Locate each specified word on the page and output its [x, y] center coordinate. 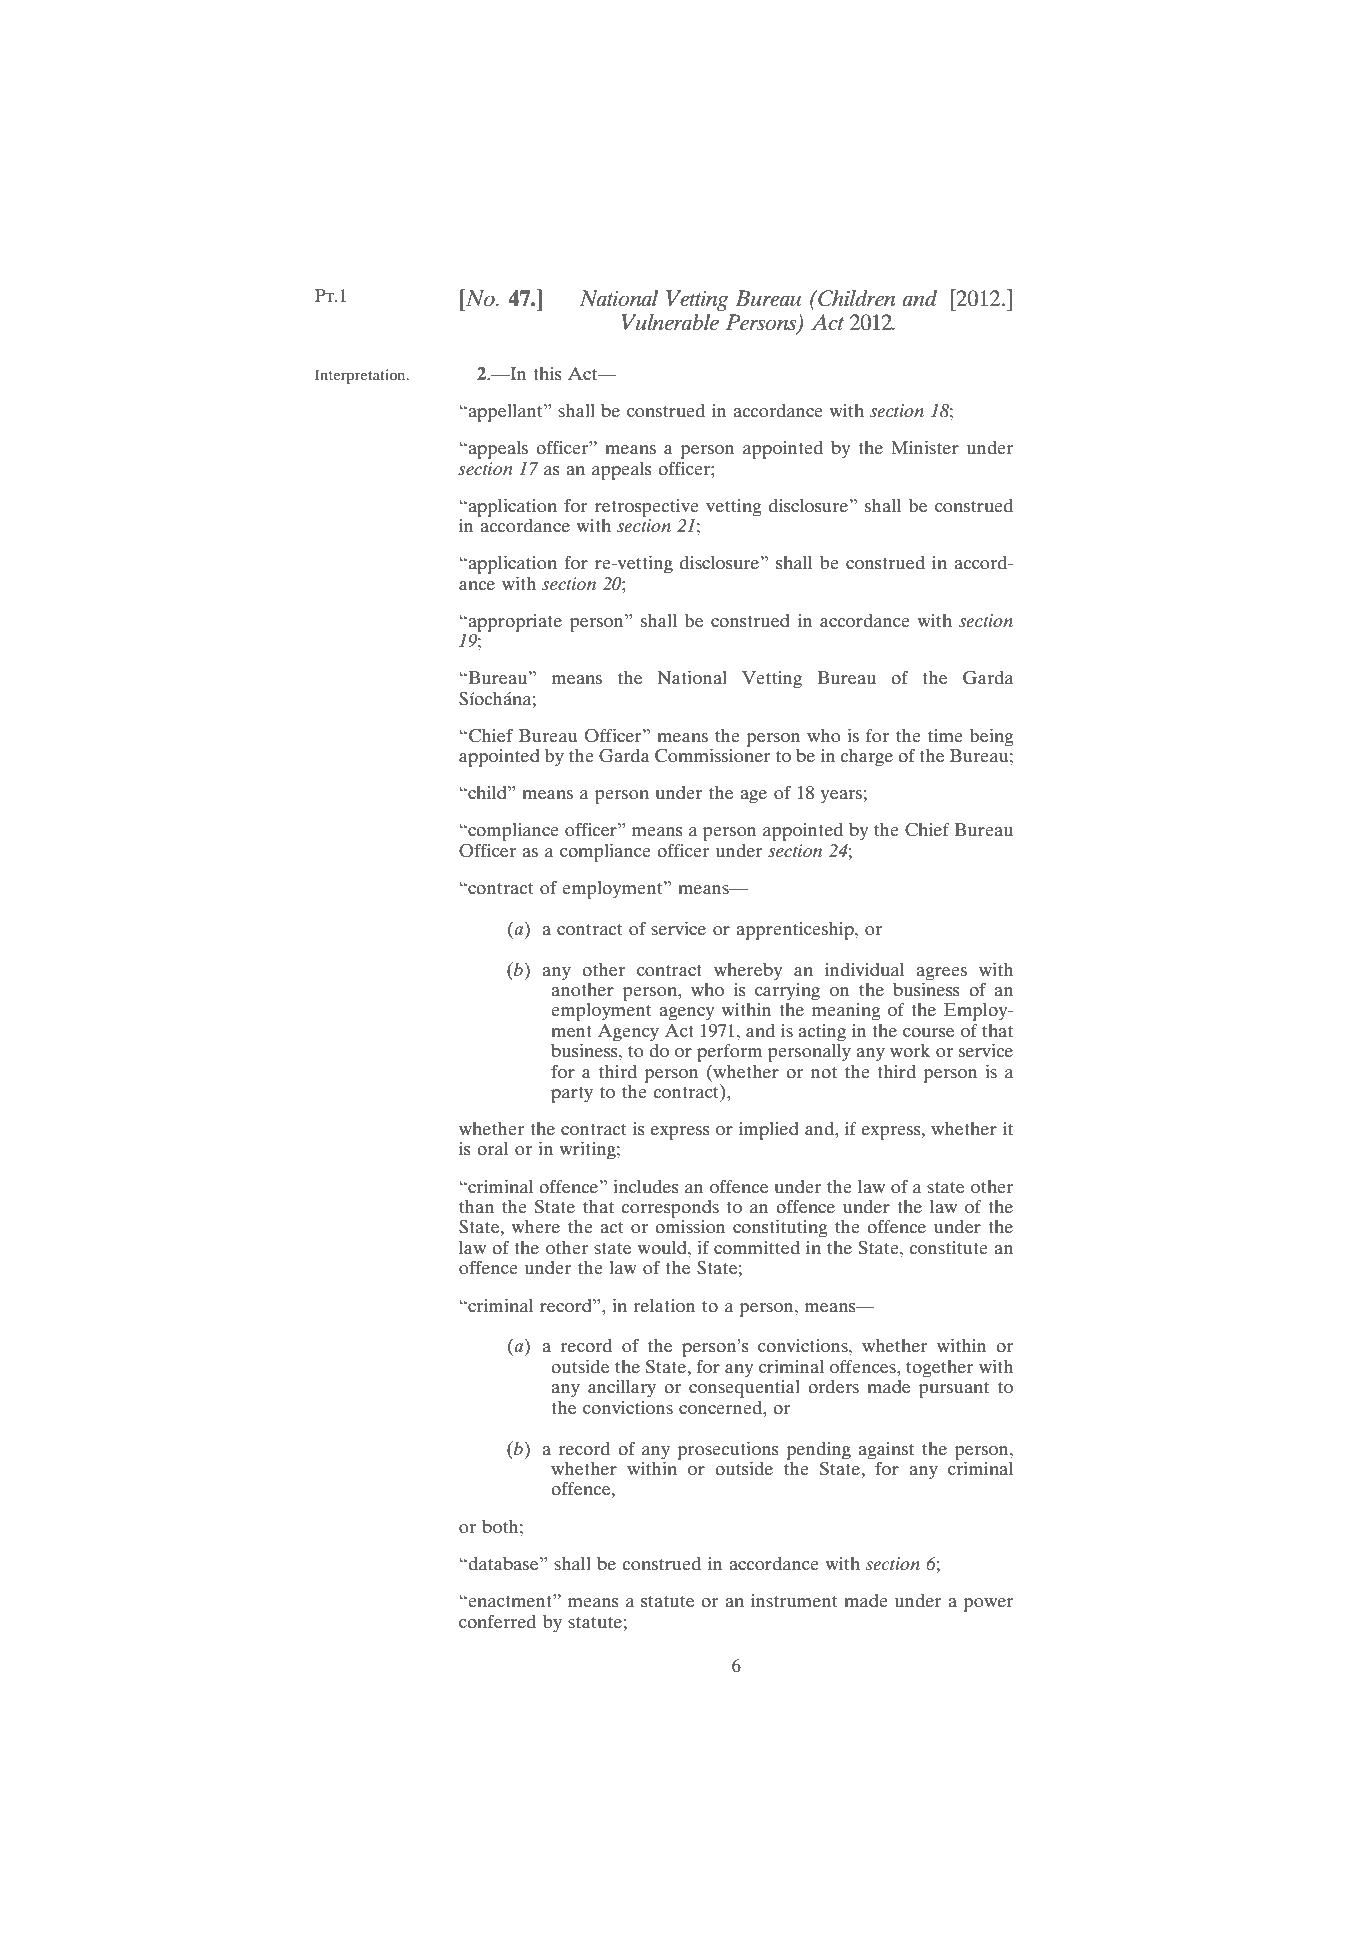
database [503, 1563]
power [988, 1605]
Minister [925, 447]
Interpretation [361, 376]
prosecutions [728, 1451]
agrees [942, 974]
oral [492, 1148]
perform [729, 1053]
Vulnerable [670, 322]
